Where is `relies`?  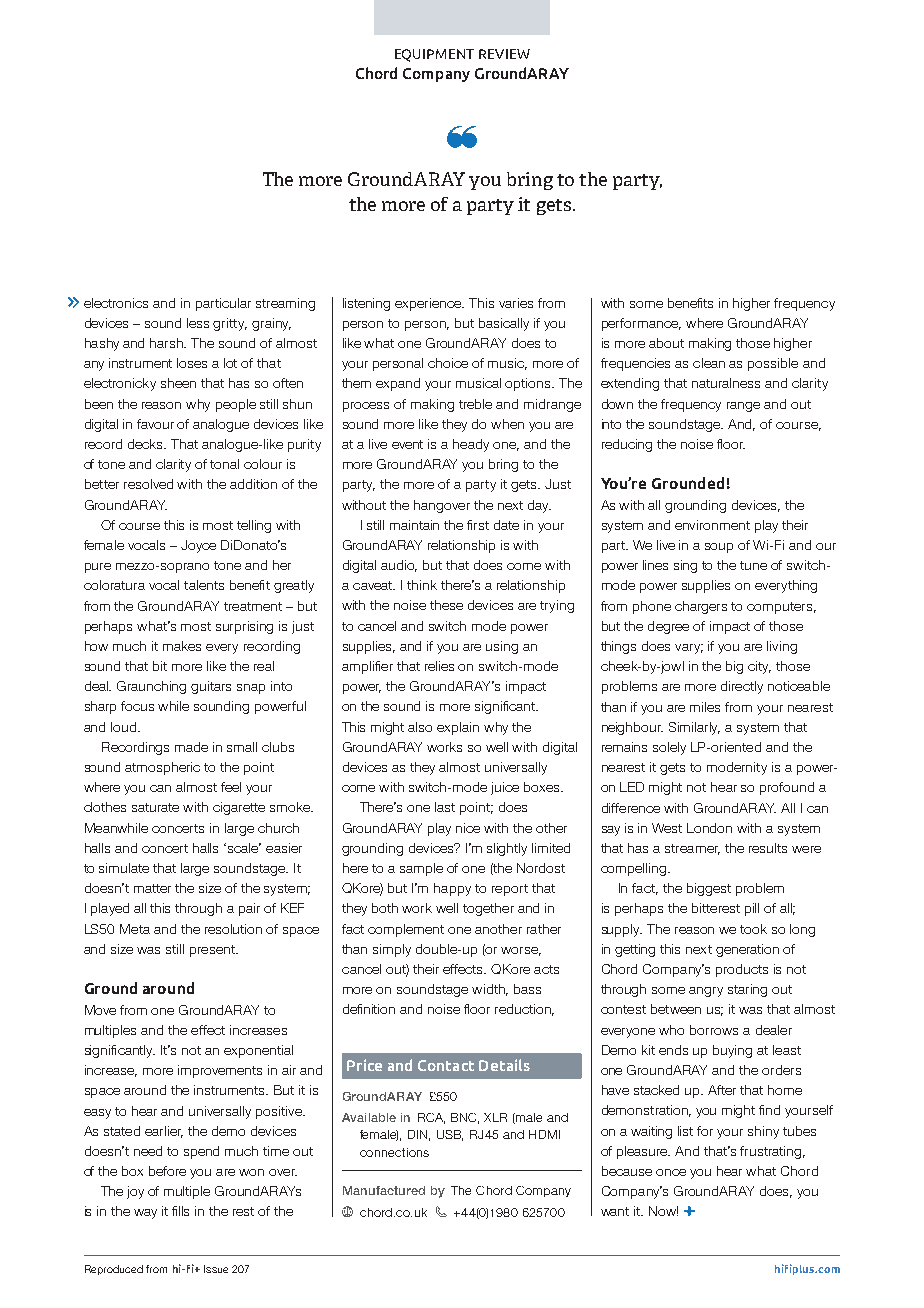
relies is located at coordinates (439, 666).
